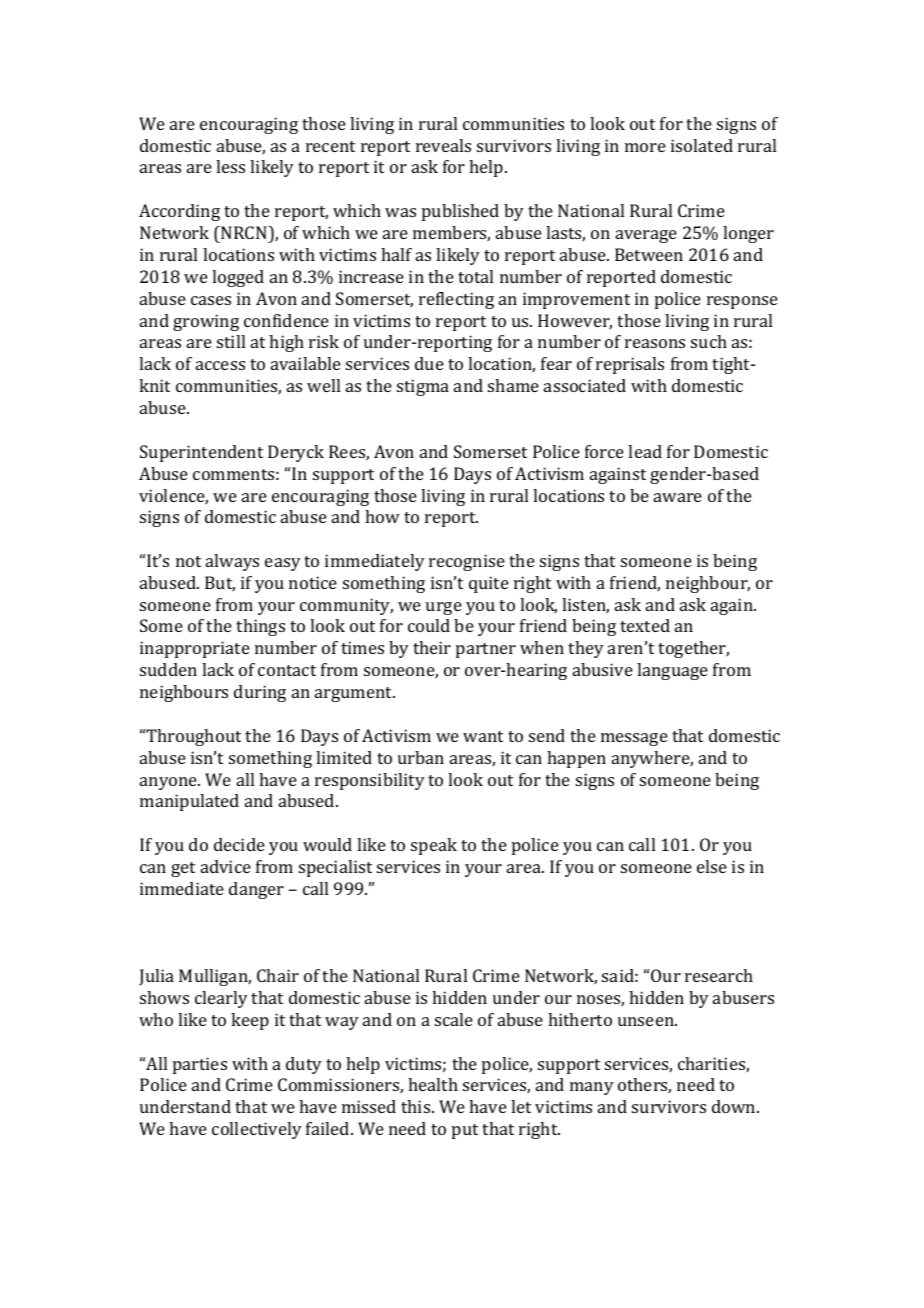  Describe the element at coordinates (257, 1130) in the document. I see `collectively` at that location.
